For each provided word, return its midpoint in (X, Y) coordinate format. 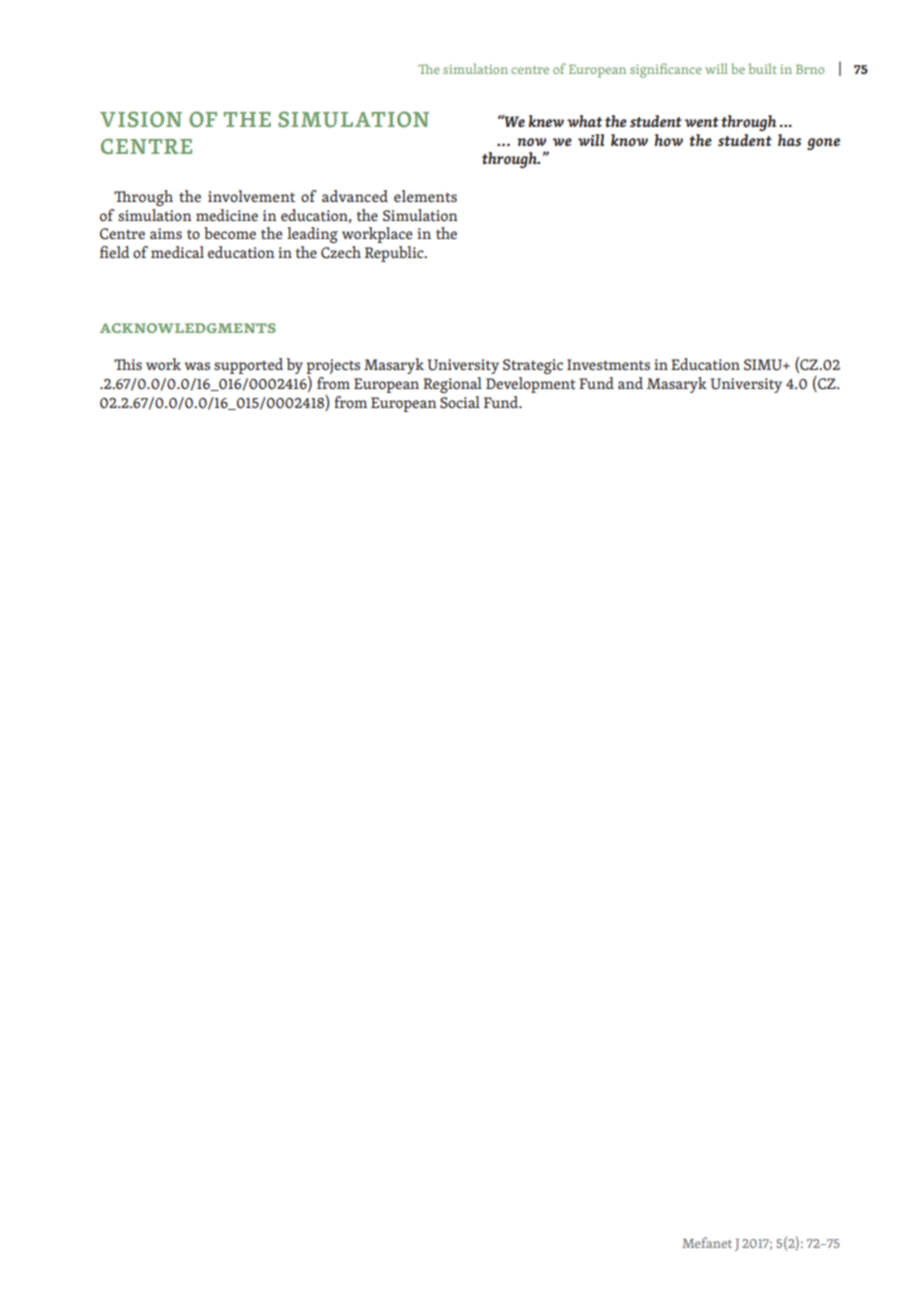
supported (248, 366)
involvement (251, 196)
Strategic (533, 366)
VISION (141, 119)
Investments (608, 364)
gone (823, 144)
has (789, 140)
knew (546, 121)
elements (425, 196)
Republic (395, 254)
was (197, 366)
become (230, 233)
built (763, 68)
